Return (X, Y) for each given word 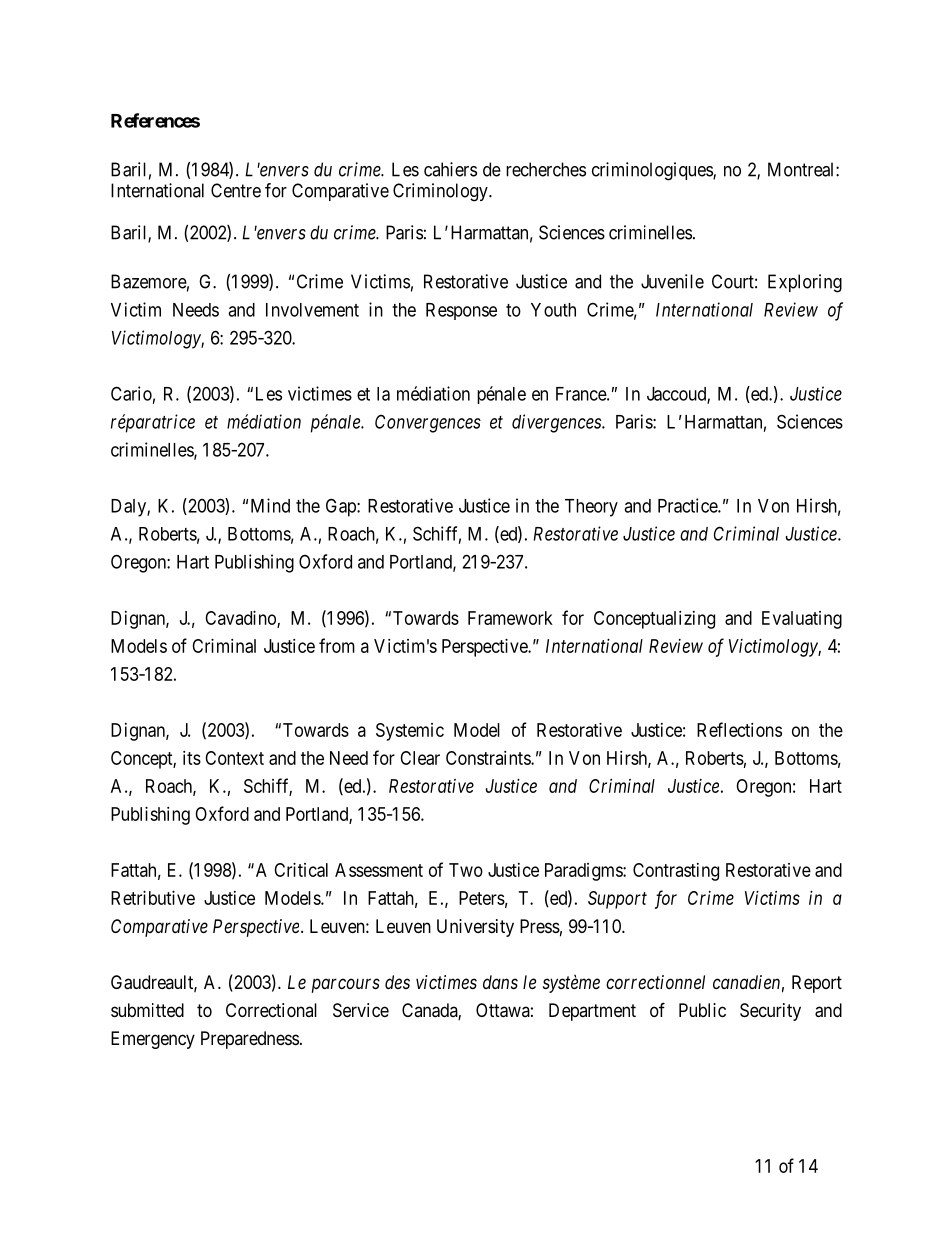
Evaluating (802, 620)
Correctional (271, 1010)
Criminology (441, 192)
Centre (236, 190)
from (337, 645)
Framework (510, 618)
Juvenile (672, 281)
